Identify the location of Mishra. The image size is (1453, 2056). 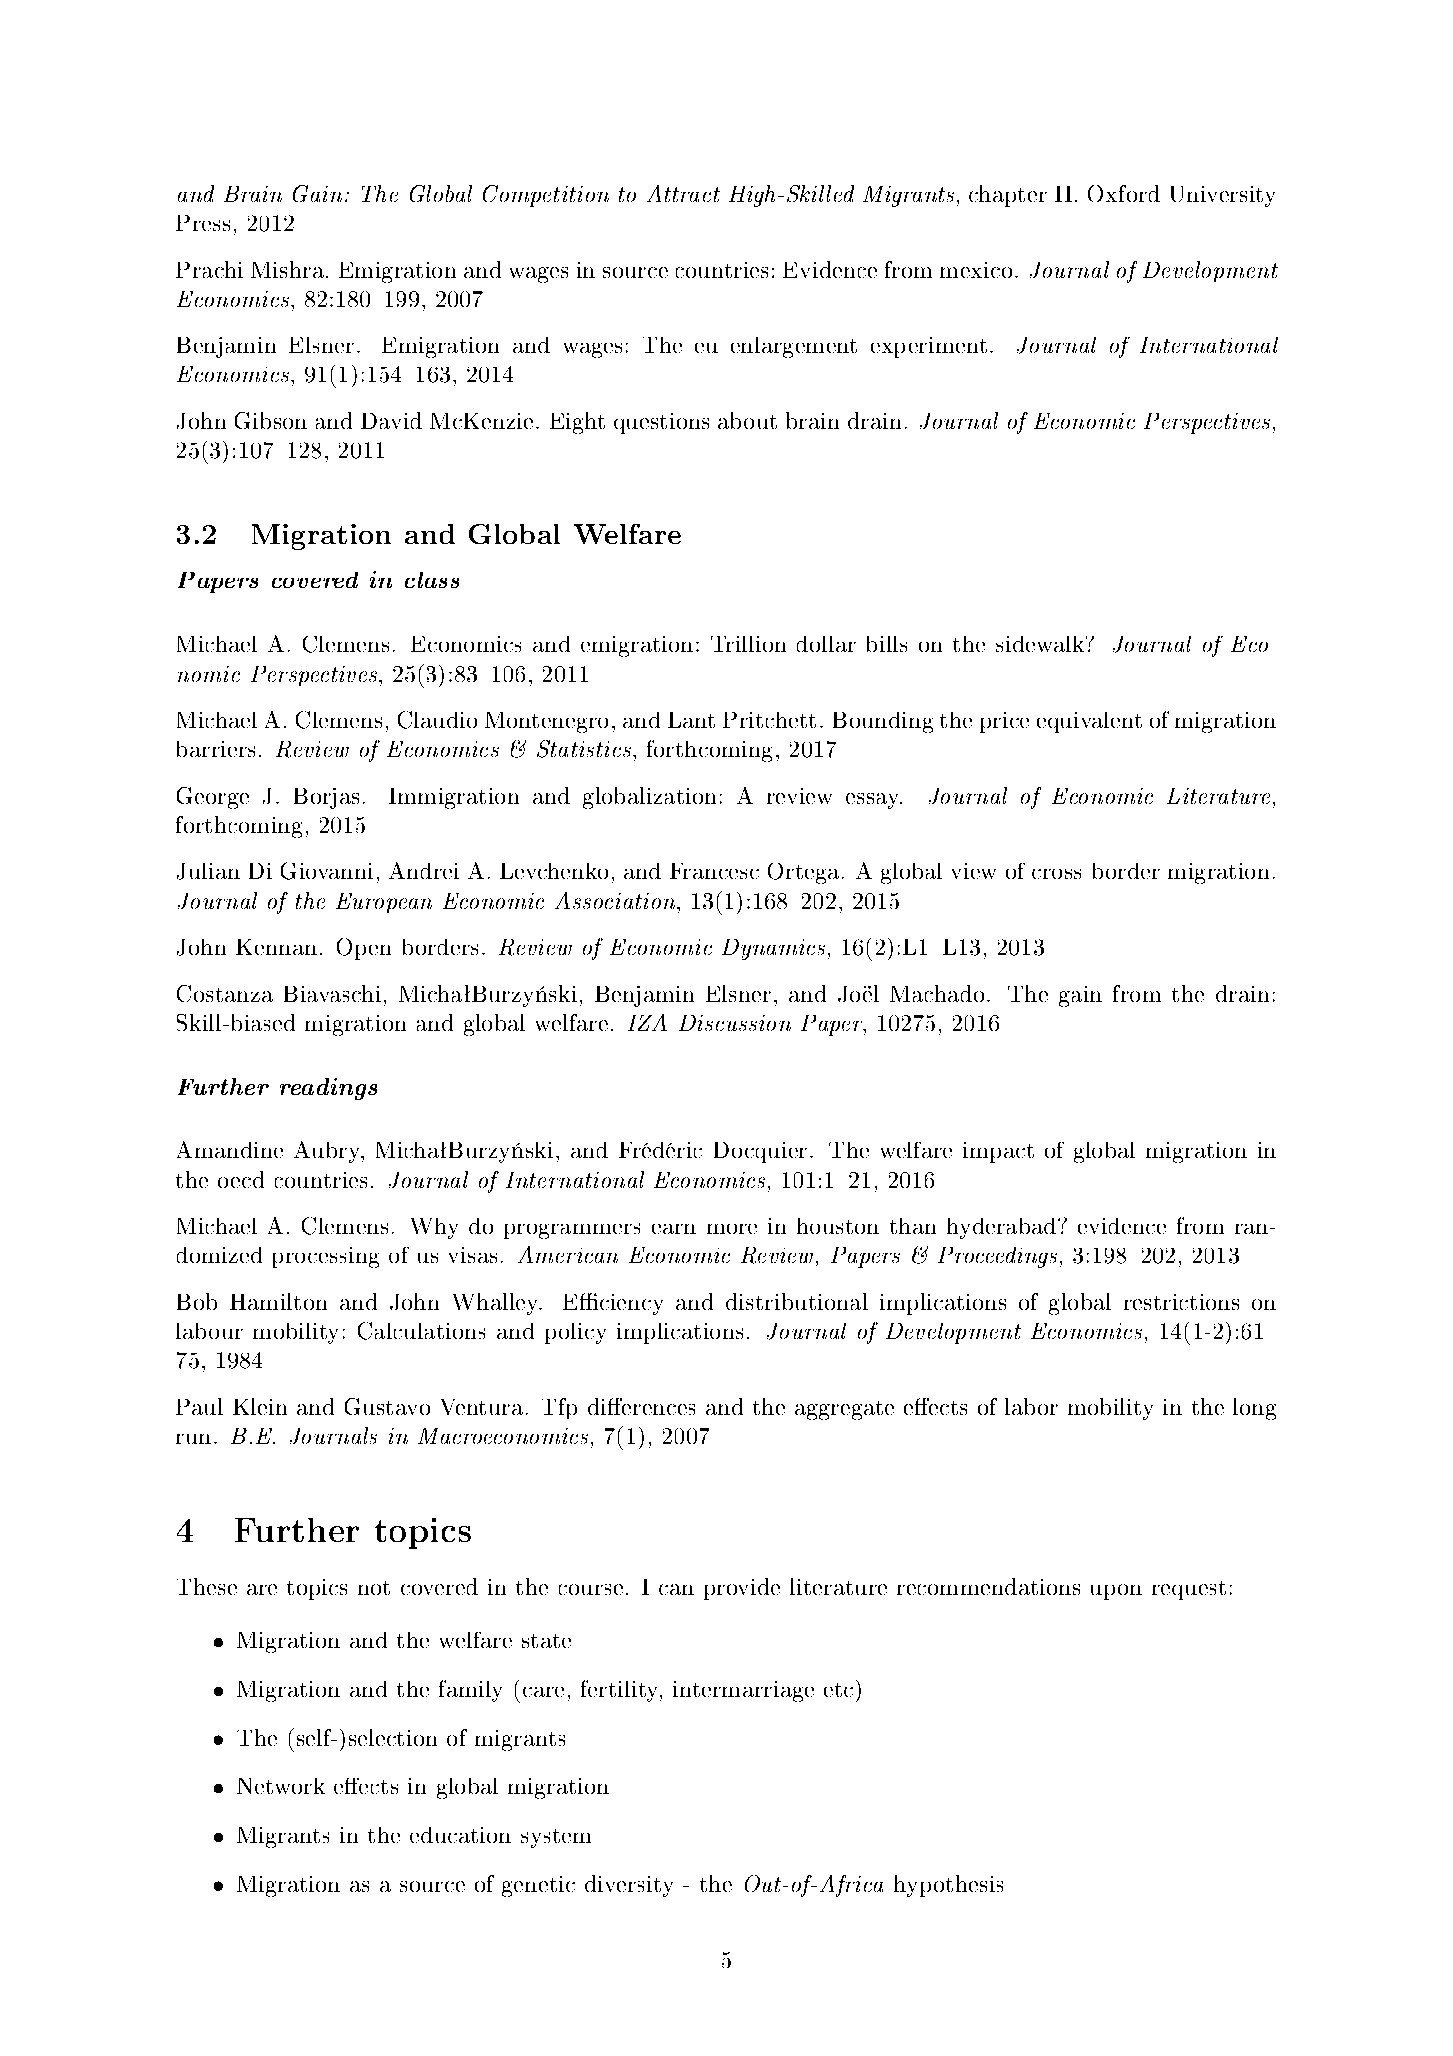
(289, 269).
